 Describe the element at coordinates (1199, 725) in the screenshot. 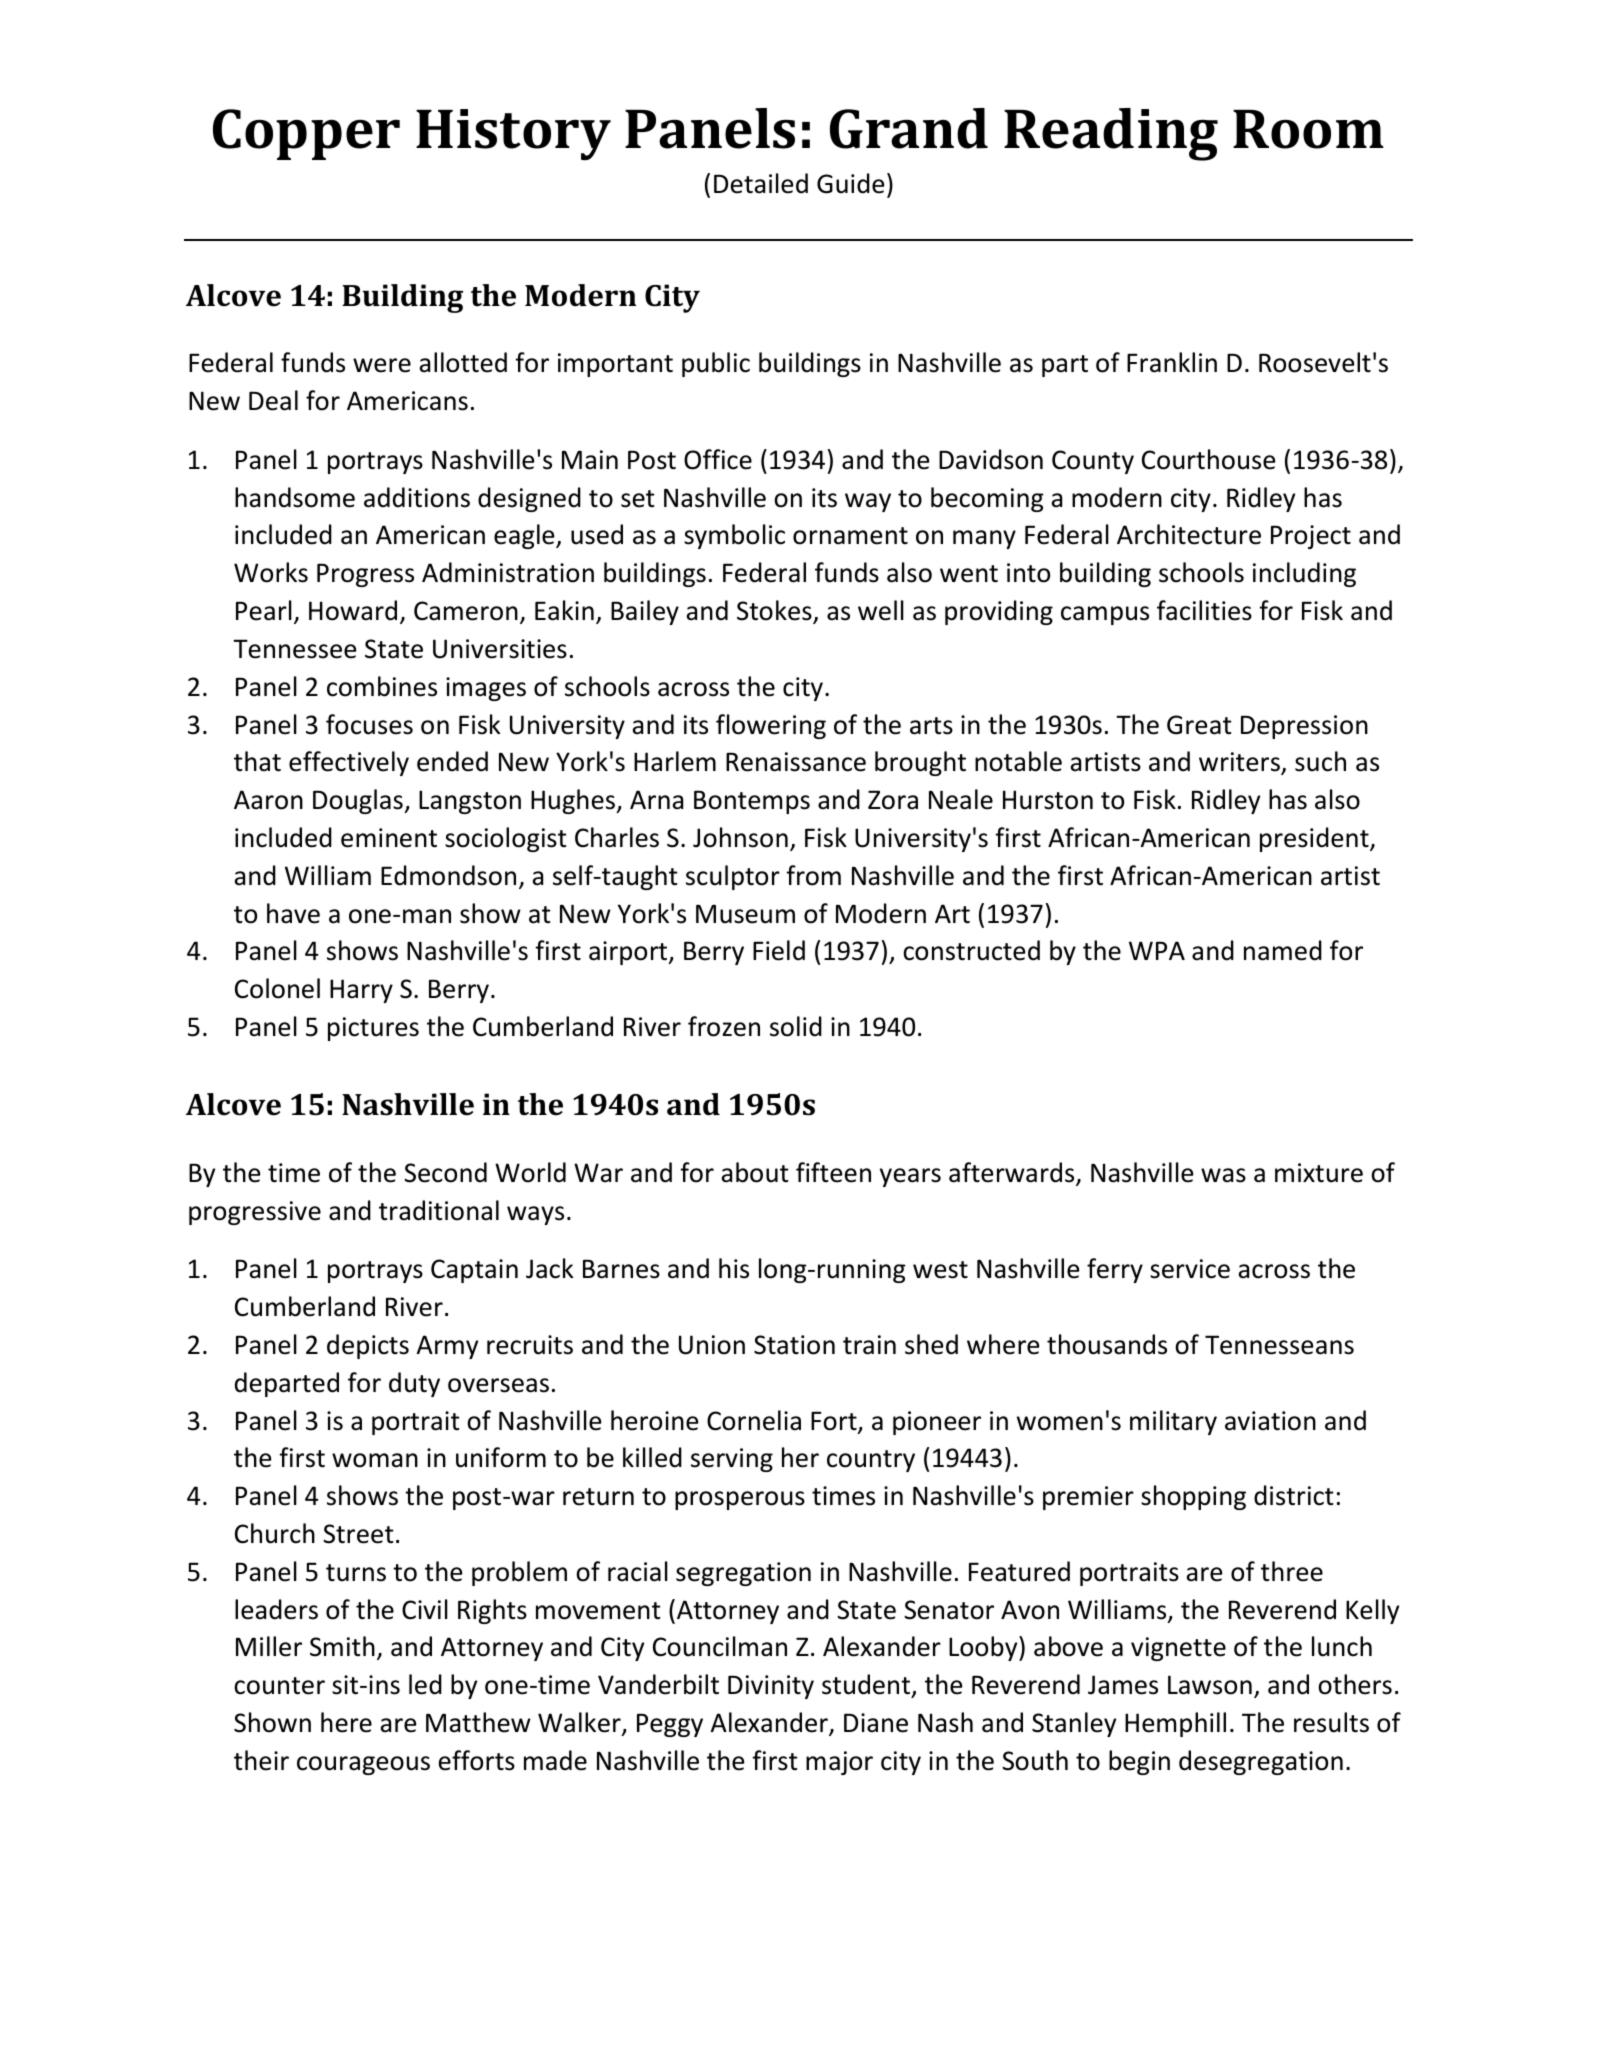

I see `Great` at that location.
